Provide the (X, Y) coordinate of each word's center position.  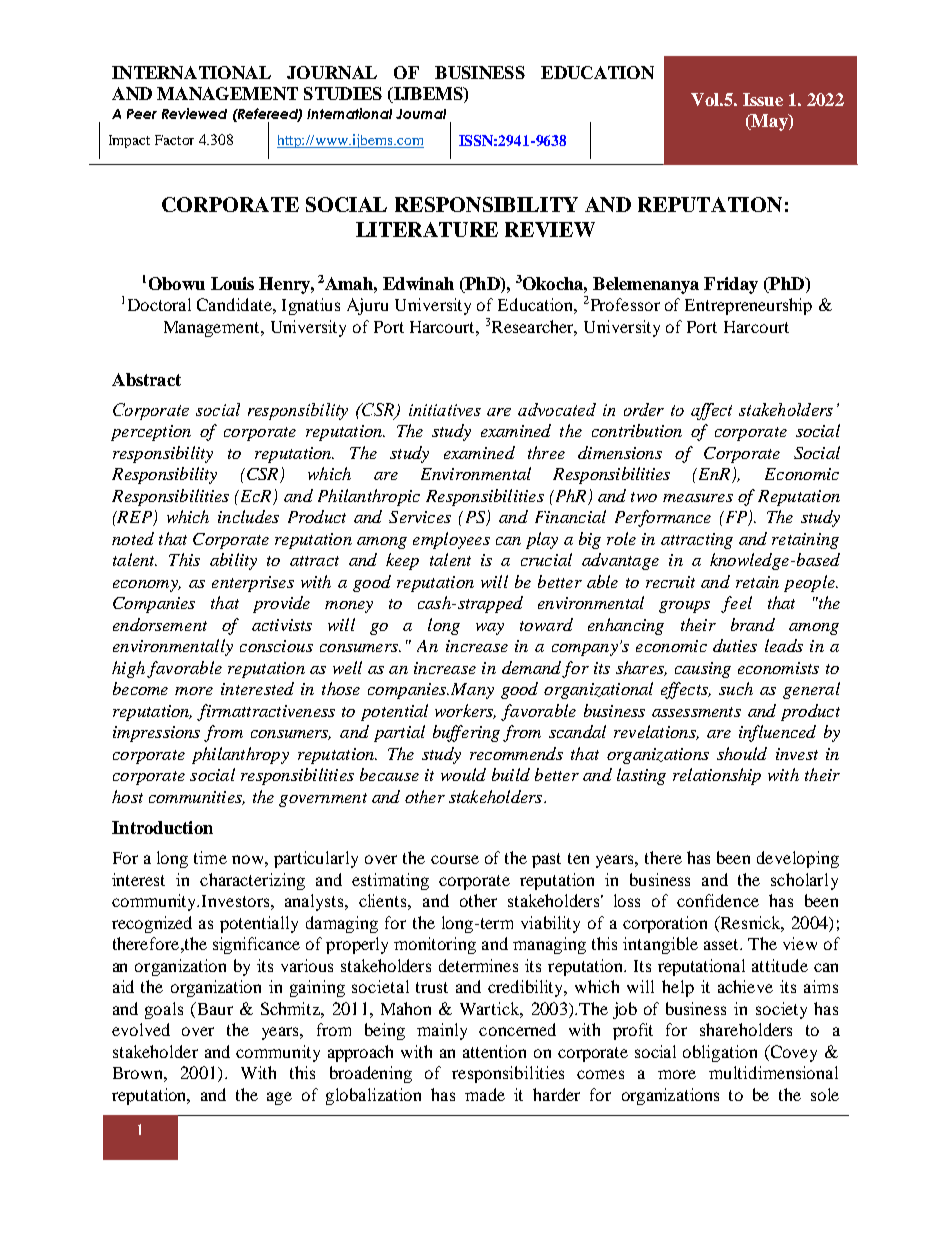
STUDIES (343, 93)
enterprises (253, 584)
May (769, 122)
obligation (720, 1053)
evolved (141, 1029)
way (490, 629)
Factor (174, 140)
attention (494, 1051)
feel (736, 604)
